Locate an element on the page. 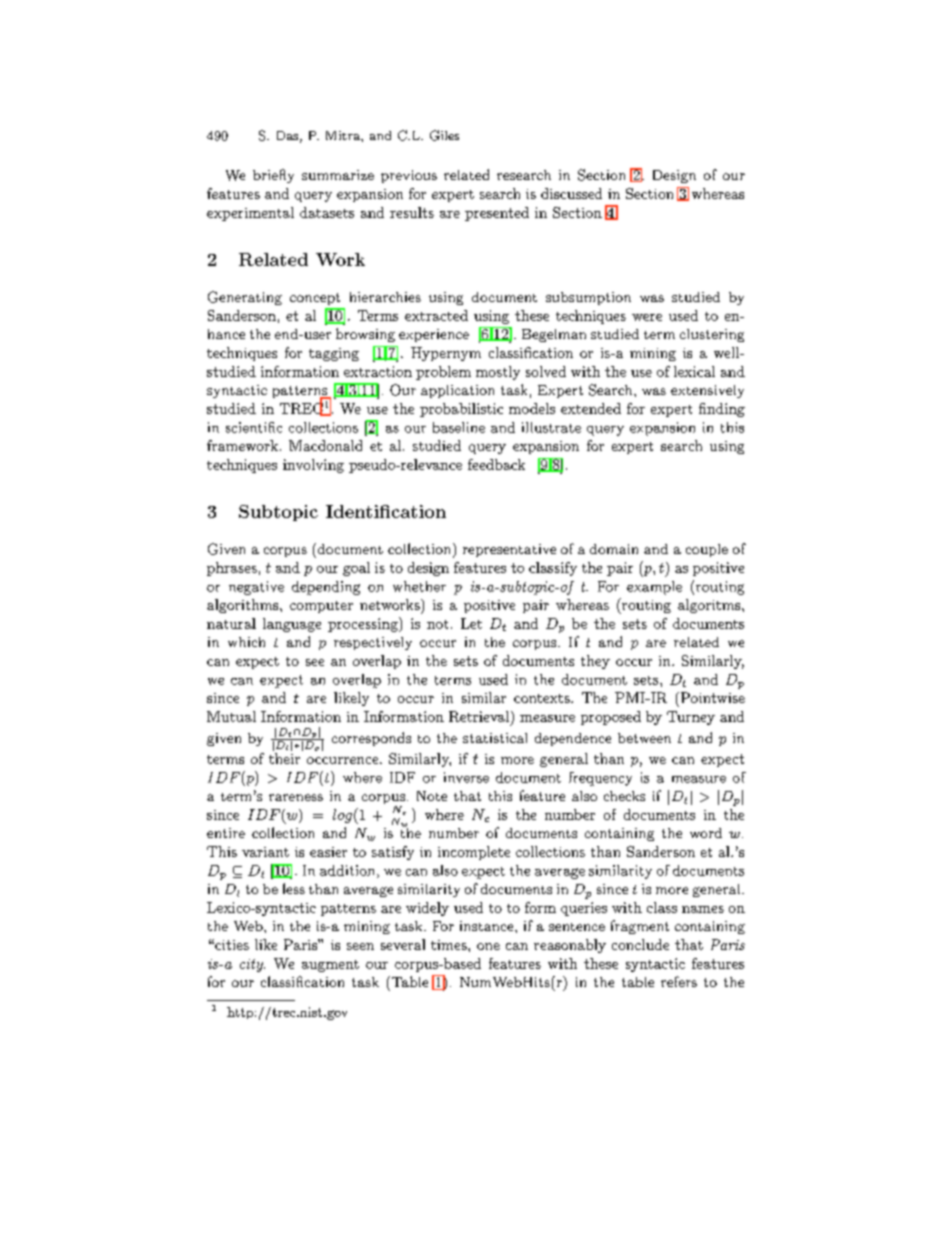 The height and width of the image is (1233, 952). Retrieval is located at coordinates (480, 718).
